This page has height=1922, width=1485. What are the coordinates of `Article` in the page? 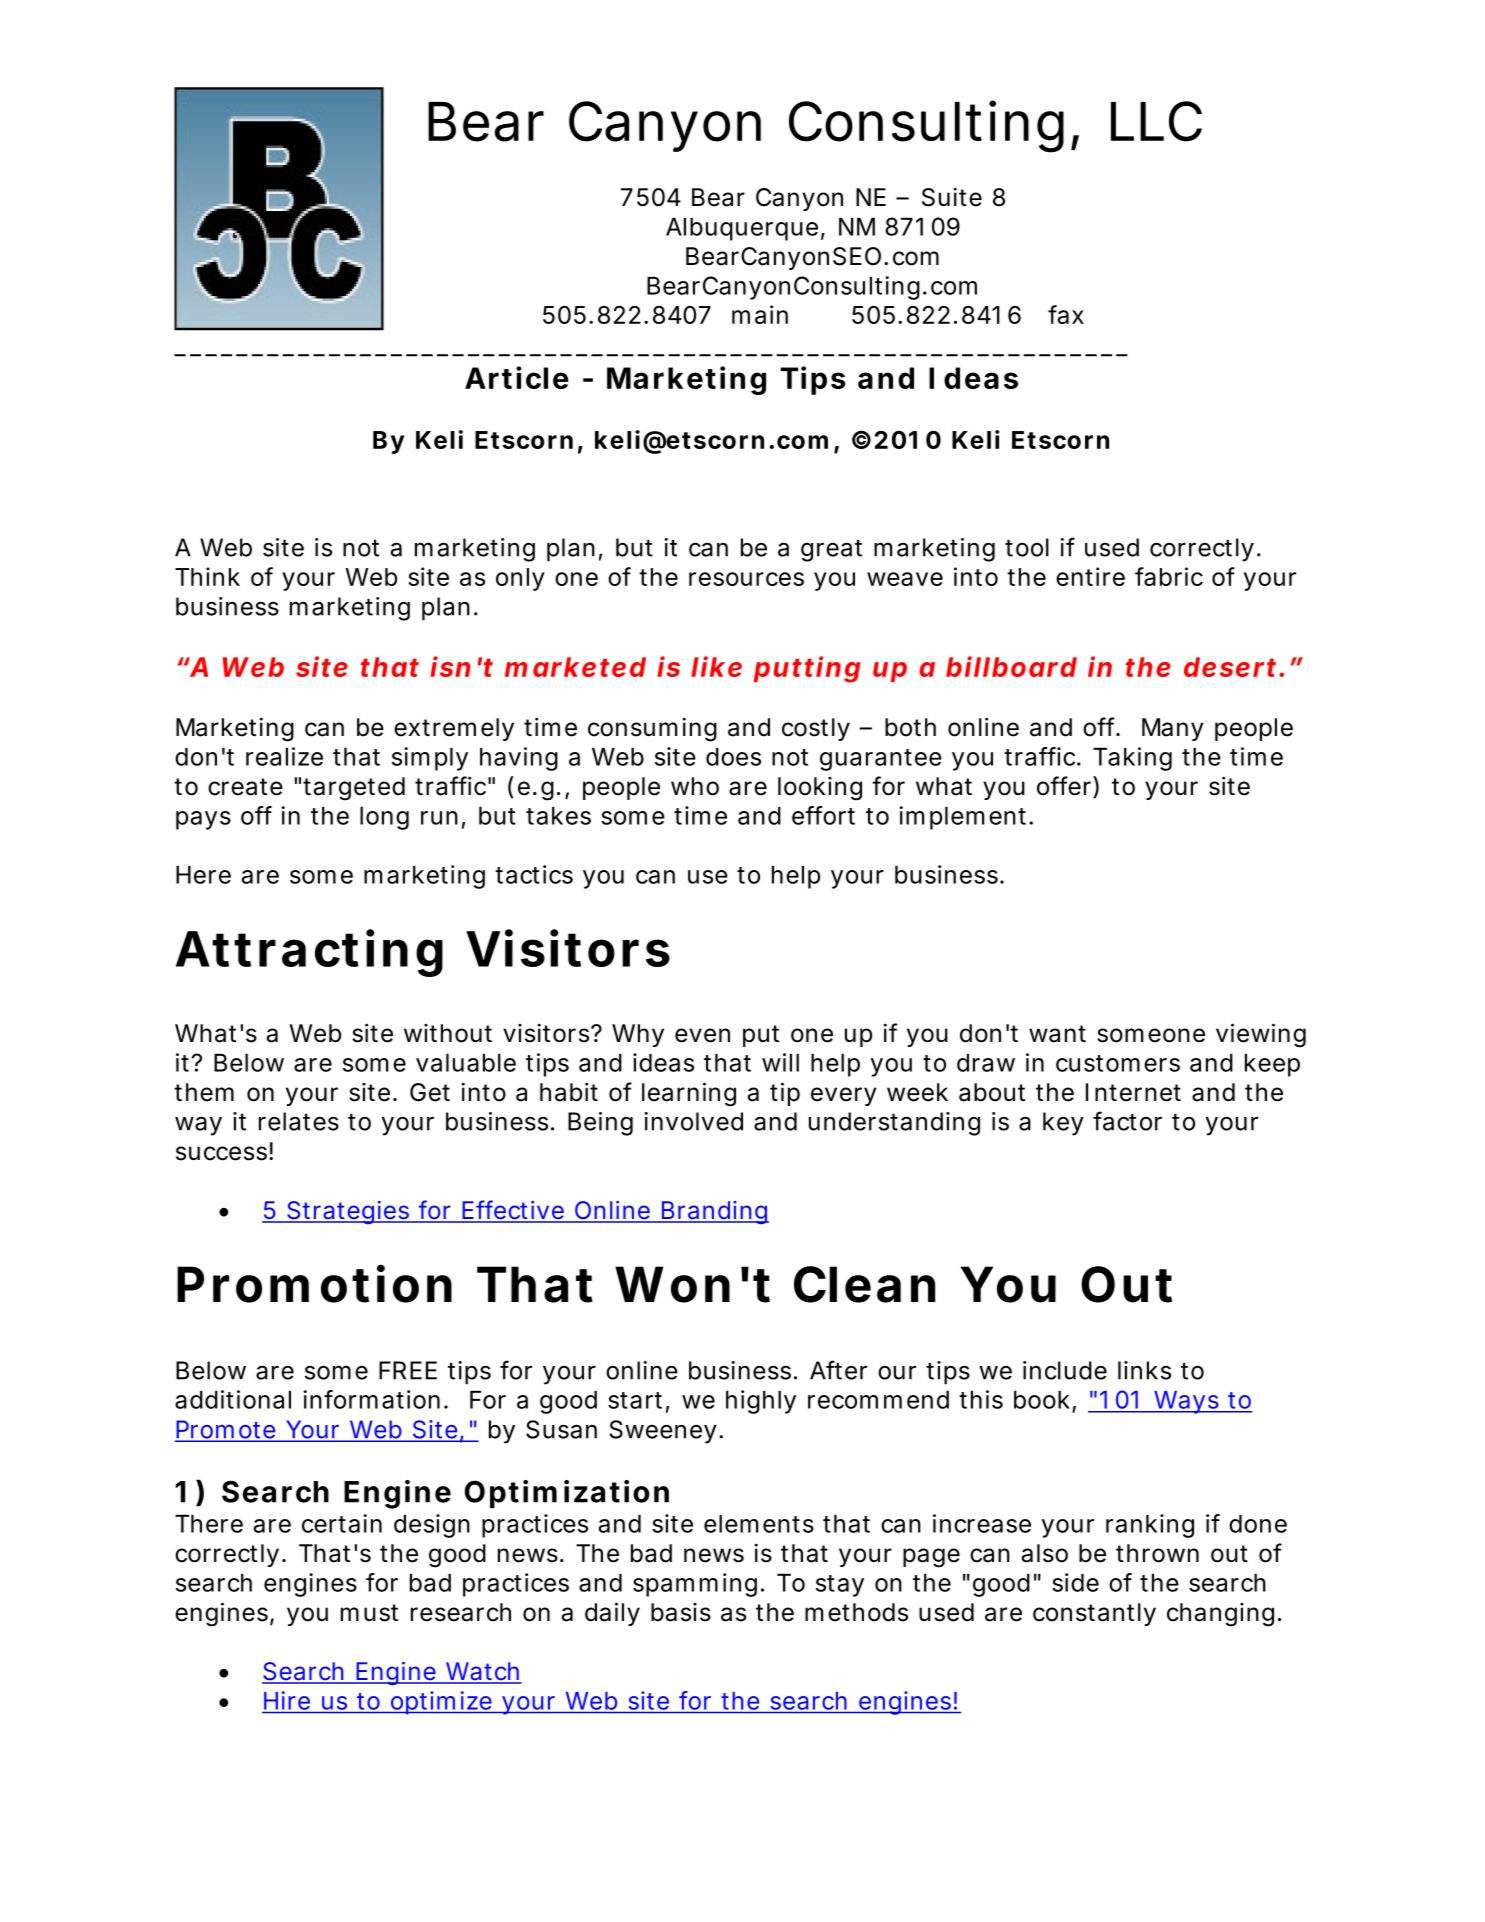 It's located at (517, 377).
